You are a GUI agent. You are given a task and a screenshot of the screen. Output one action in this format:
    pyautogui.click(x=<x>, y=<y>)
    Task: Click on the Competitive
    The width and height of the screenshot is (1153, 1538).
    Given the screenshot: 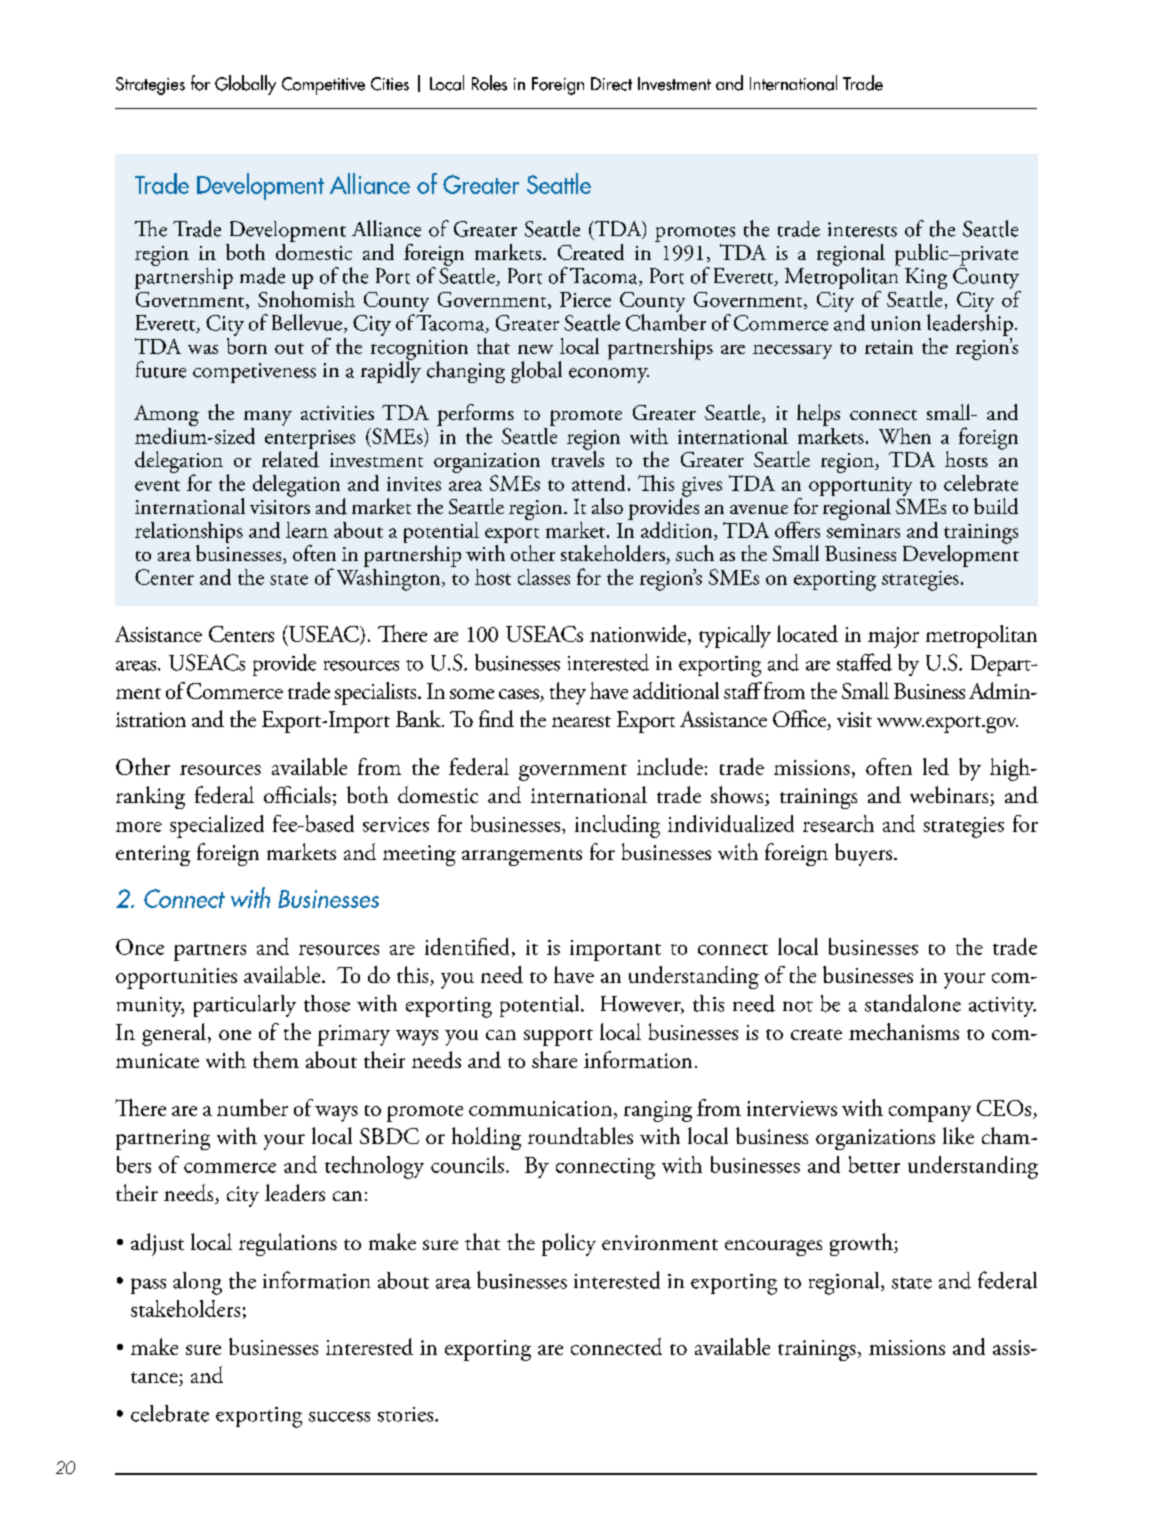 What is the action you would take?
    pyautogui.click(x=323, y=86)
